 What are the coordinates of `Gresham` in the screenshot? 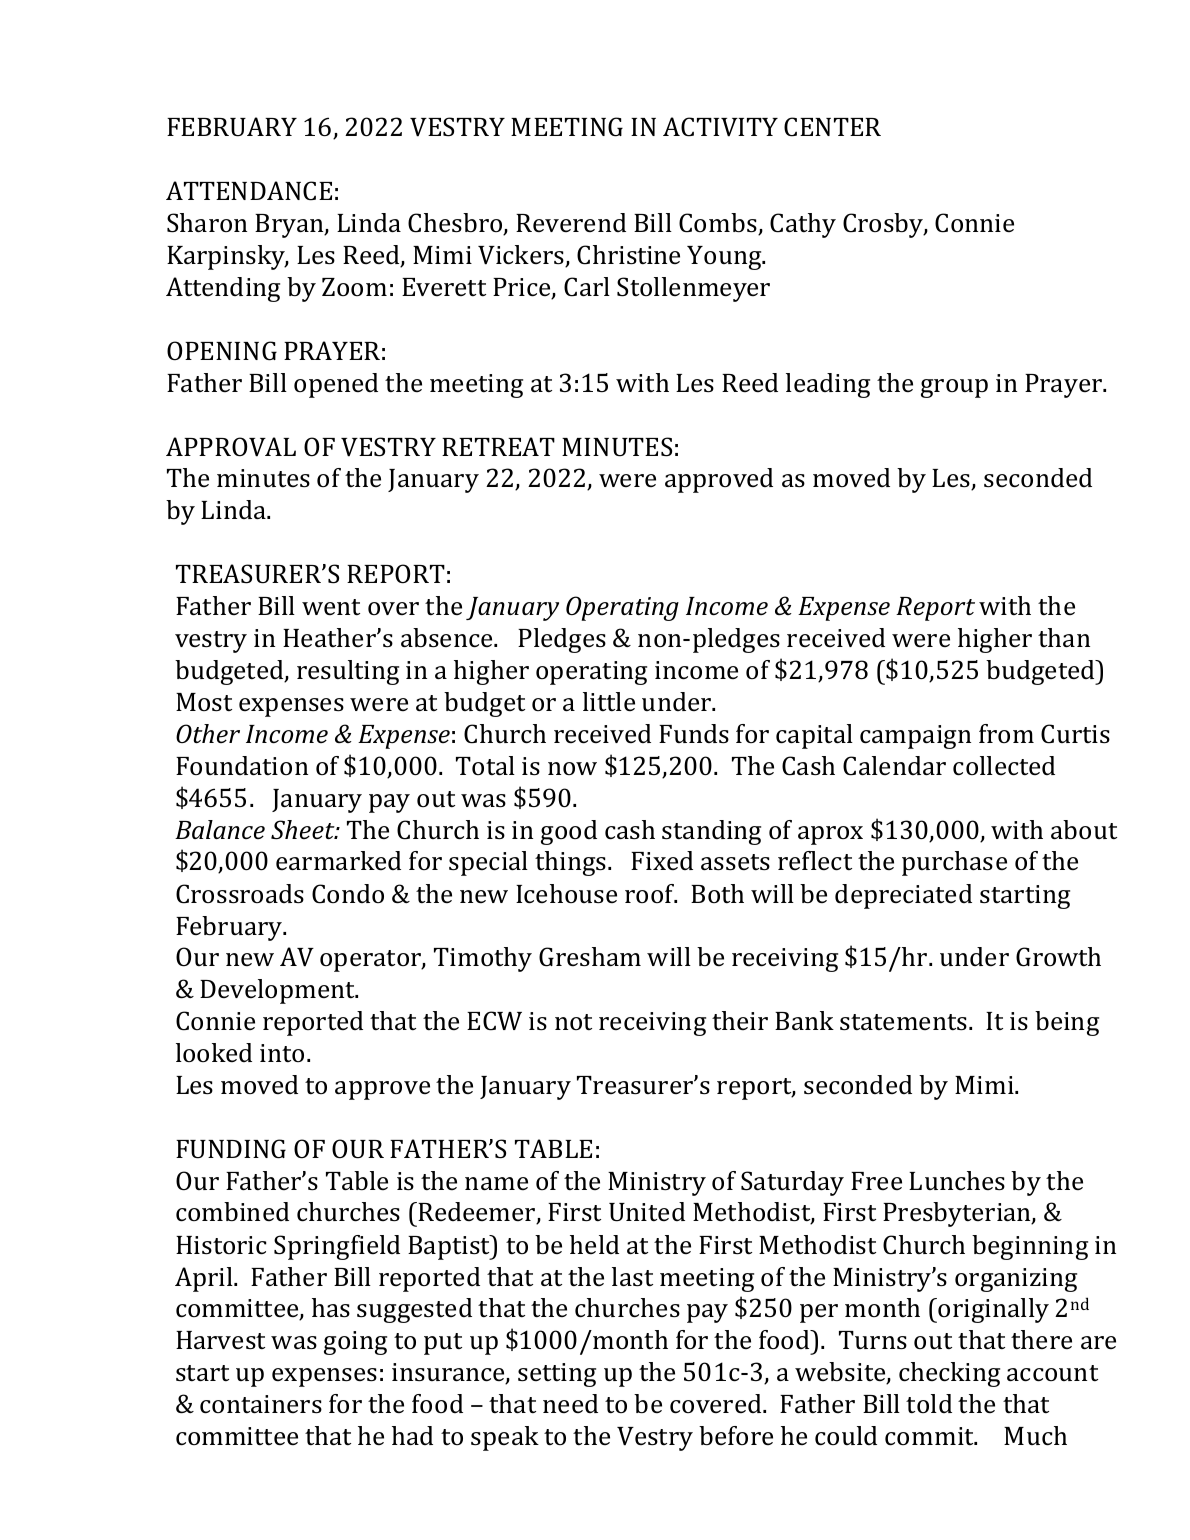 It's located at (590, 957).
